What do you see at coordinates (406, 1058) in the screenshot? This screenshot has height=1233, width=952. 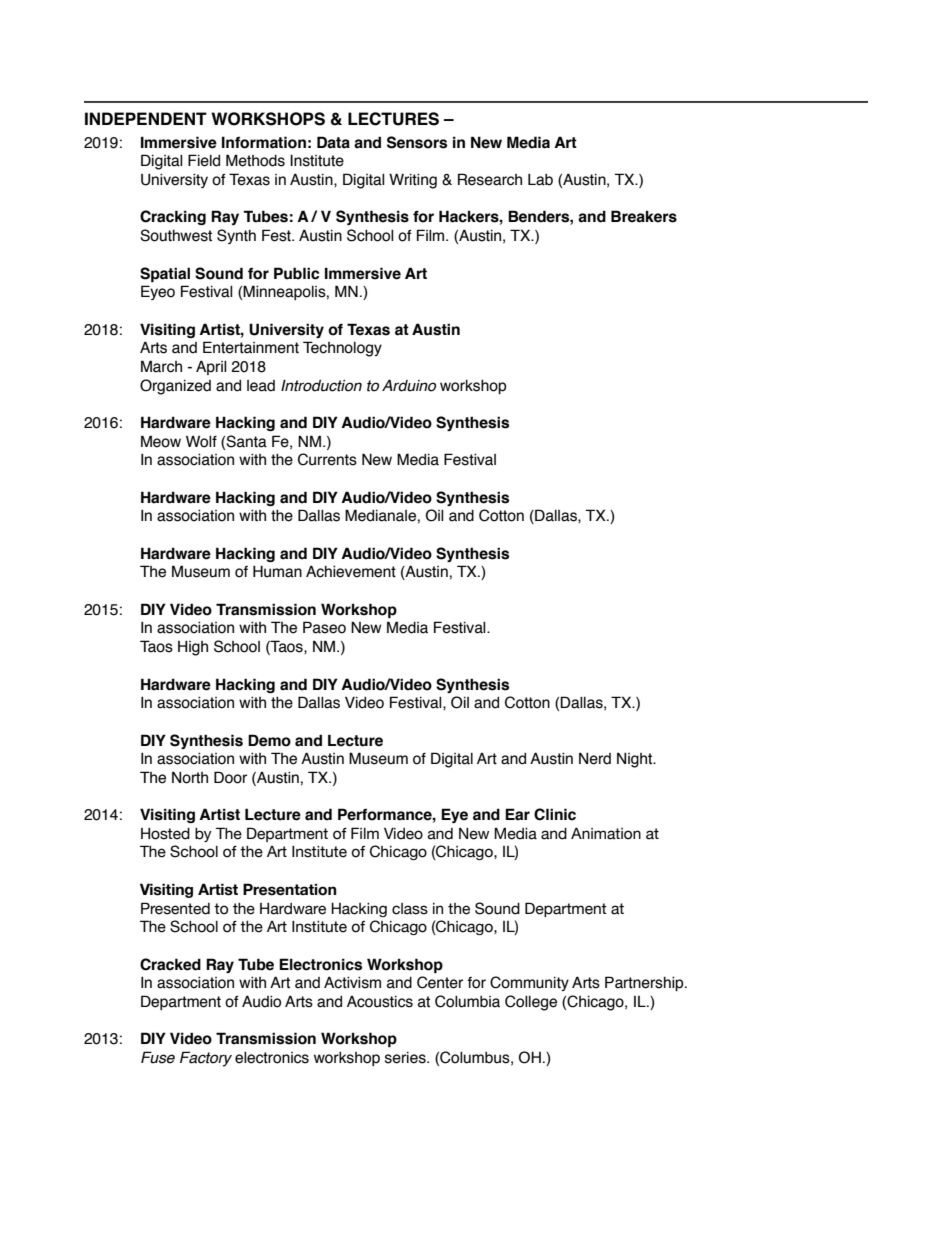 I see `series` at bounding box center [406, 1058].
